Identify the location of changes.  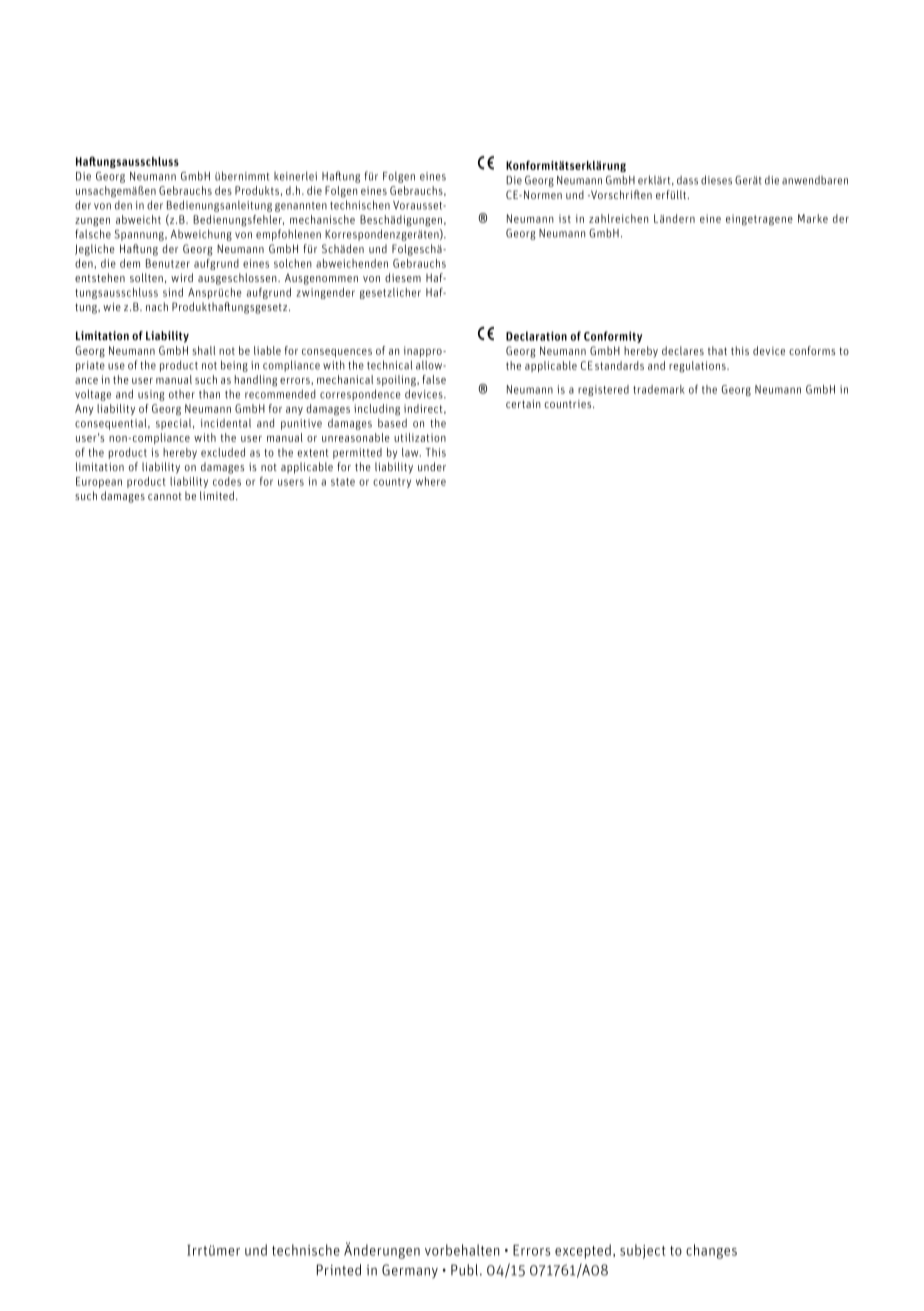
(711, 1251).
